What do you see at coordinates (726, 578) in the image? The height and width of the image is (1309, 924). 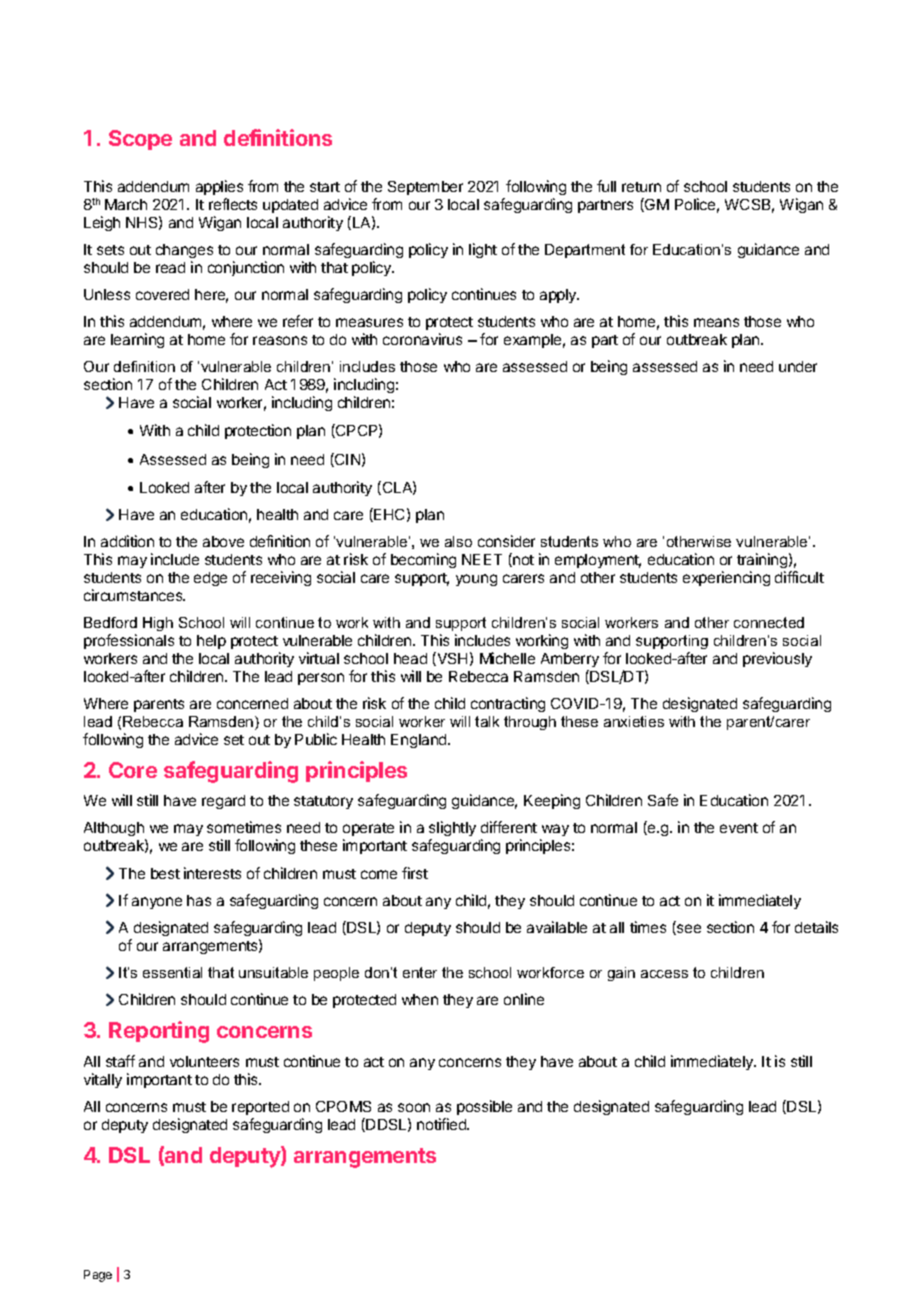 I see `experiencing` at bounding box center [726, 578].
